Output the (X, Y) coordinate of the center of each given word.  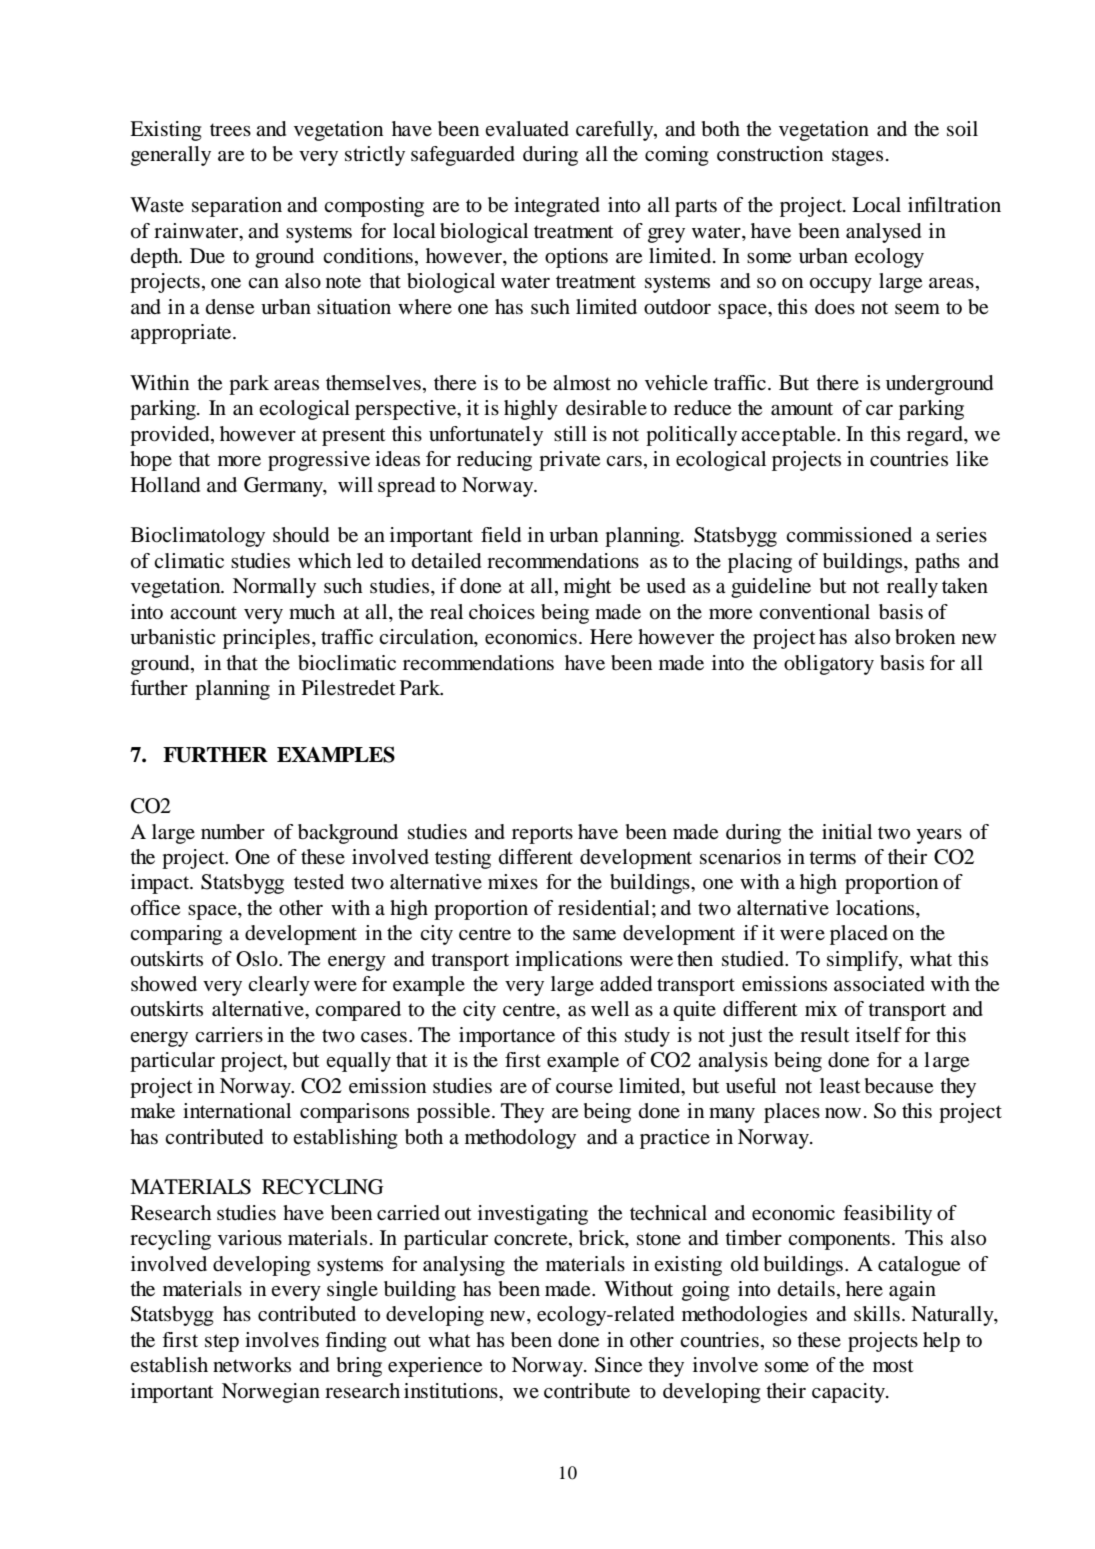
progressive (319, 461)
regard (936, 436)
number (233, 832)
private (569, 461)
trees (230, 130)
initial (847, 832)
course (584, 1088)
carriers (229, 1035)
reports (542, 835)
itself (879, 1034)
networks (252, 1365)
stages (857, 157)
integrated (557, 207)
